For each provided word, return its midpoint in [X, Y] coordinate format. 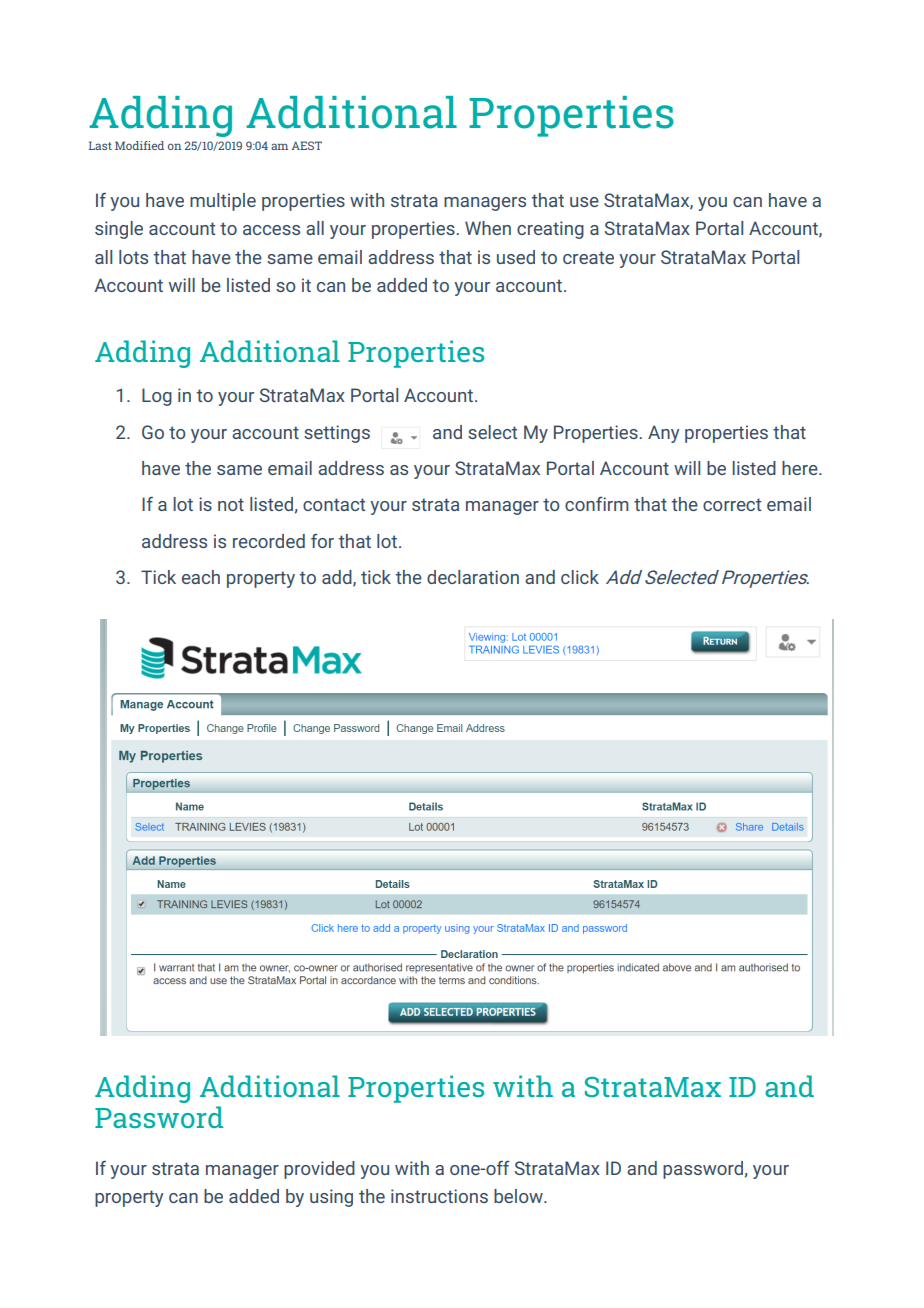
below [519, 1196]
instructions [439, 1196]
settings [337, 434]
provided [319, 1170]
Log [157, 397]
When [488, 228]
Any [663, 434]
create [588, 257]
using [331, 1198]
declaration [473, 577]
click [580, 577]
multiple [223, 202]
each [201, 577]
